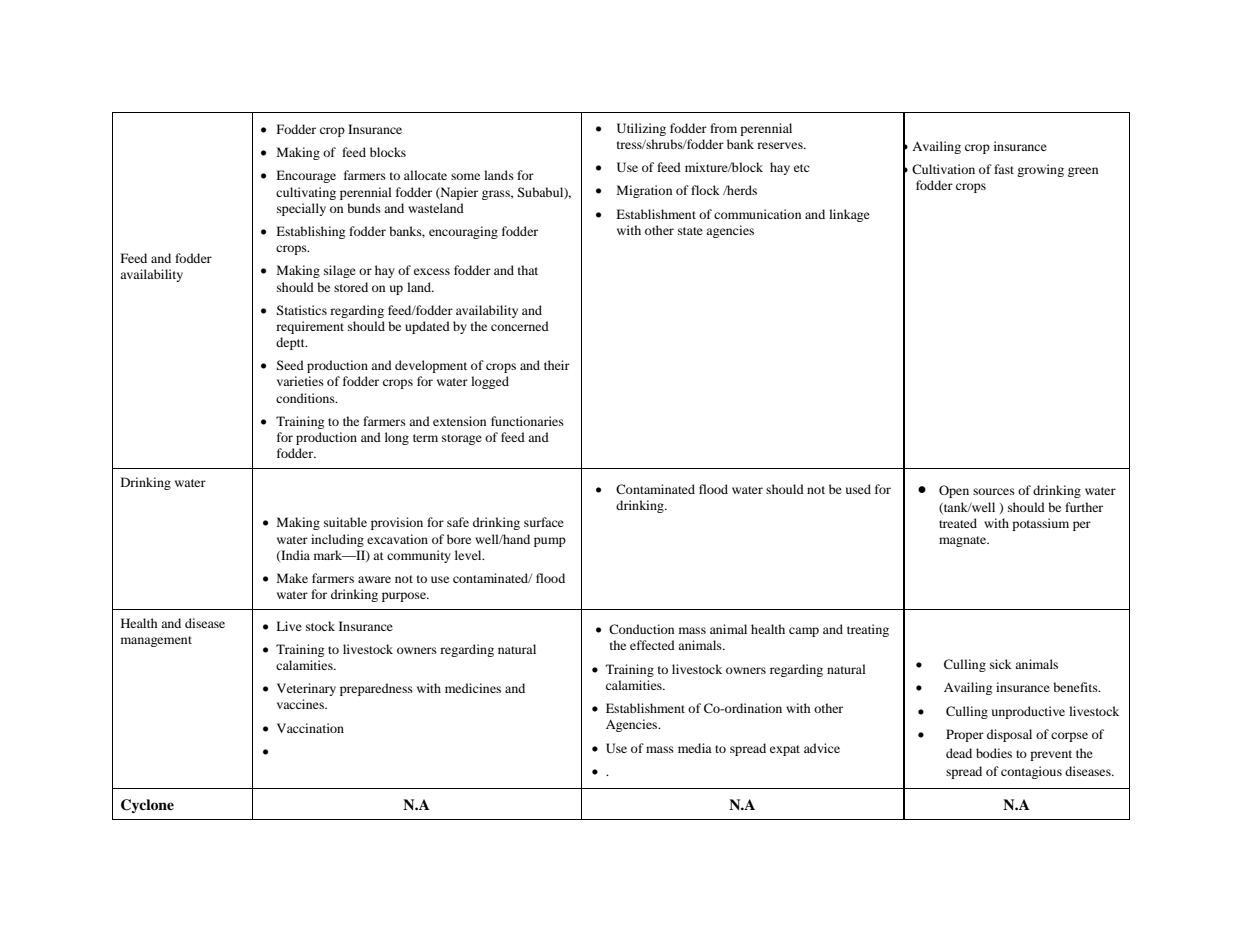 The width and height of the image is (1233, 952). I want to click on functionaries, so click(527, 421).
